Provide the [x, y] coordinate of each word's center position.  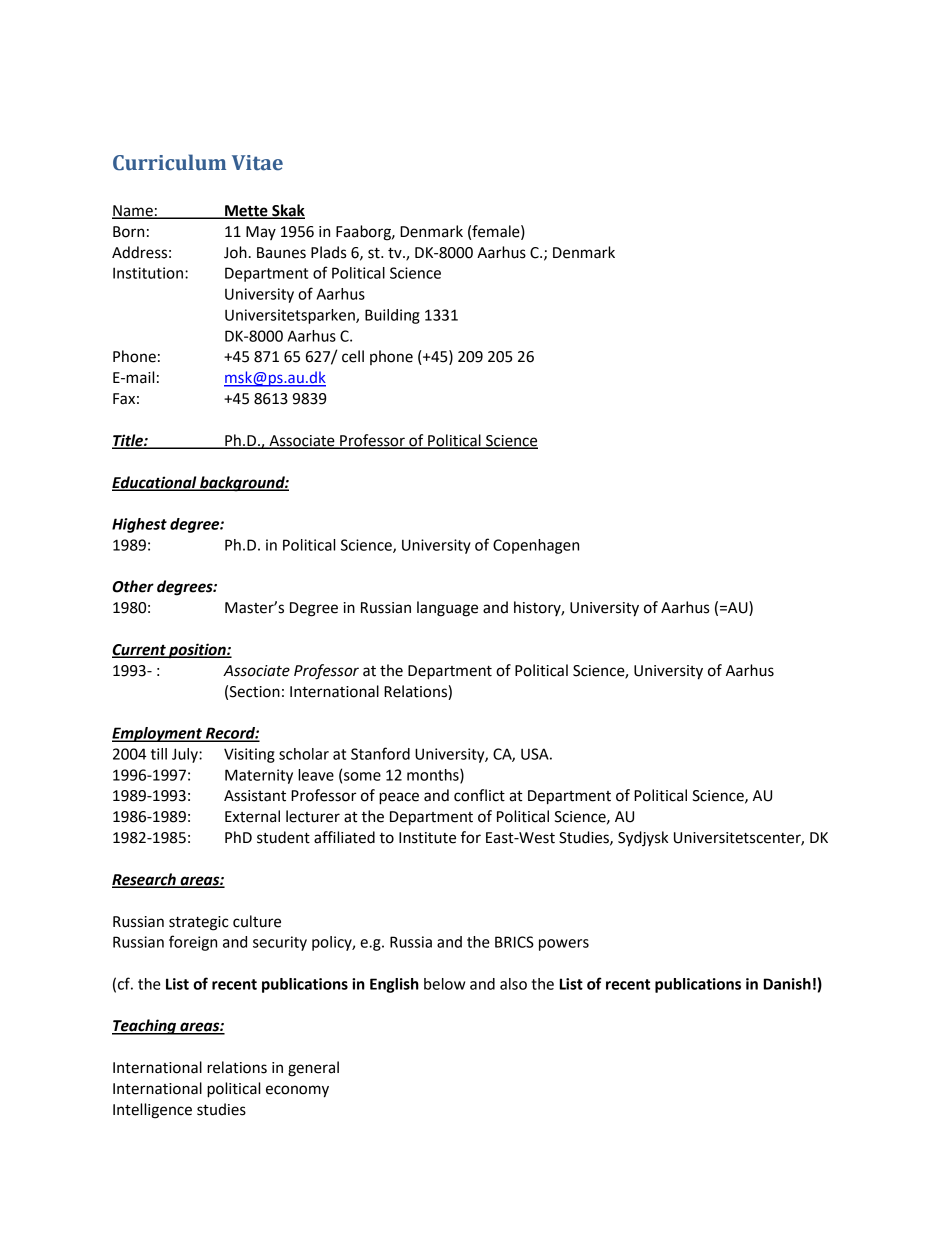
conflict [479, 795]
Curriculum [169, 162]
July [186, 755]
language [447, 609]
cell [353, 356]
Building [392, 316]
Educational [155, 483]
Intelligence [152, 1111]
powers [564, 945]
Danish [787, 984]
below [444, 984]
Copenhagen [536, 546]
